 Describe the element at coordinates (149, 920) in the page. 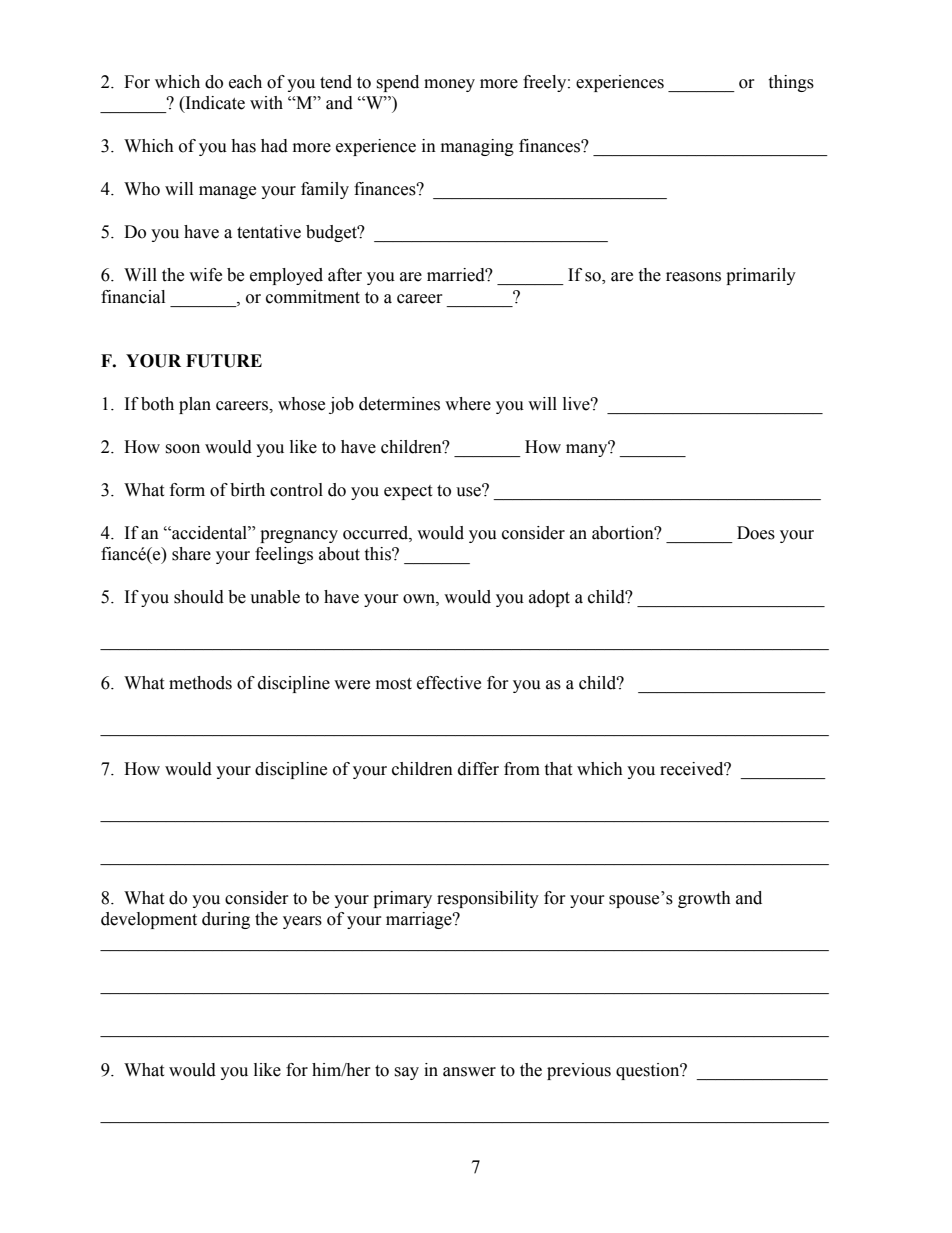

I see `development` at that location.
